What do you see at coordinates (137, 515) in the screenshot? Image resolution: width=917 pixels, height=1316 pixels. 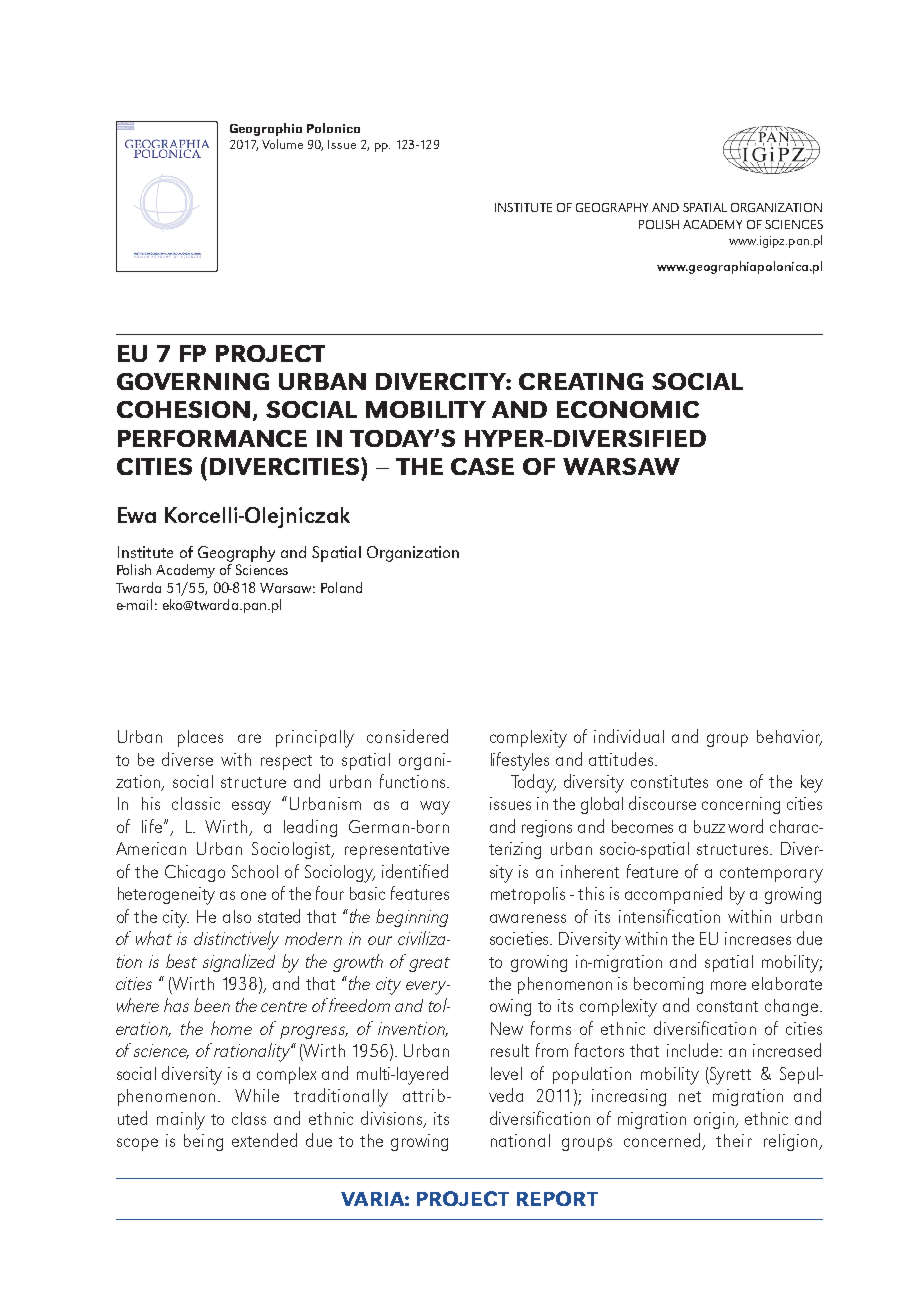 I see `Ewa` at bounding box center [137, 515].
